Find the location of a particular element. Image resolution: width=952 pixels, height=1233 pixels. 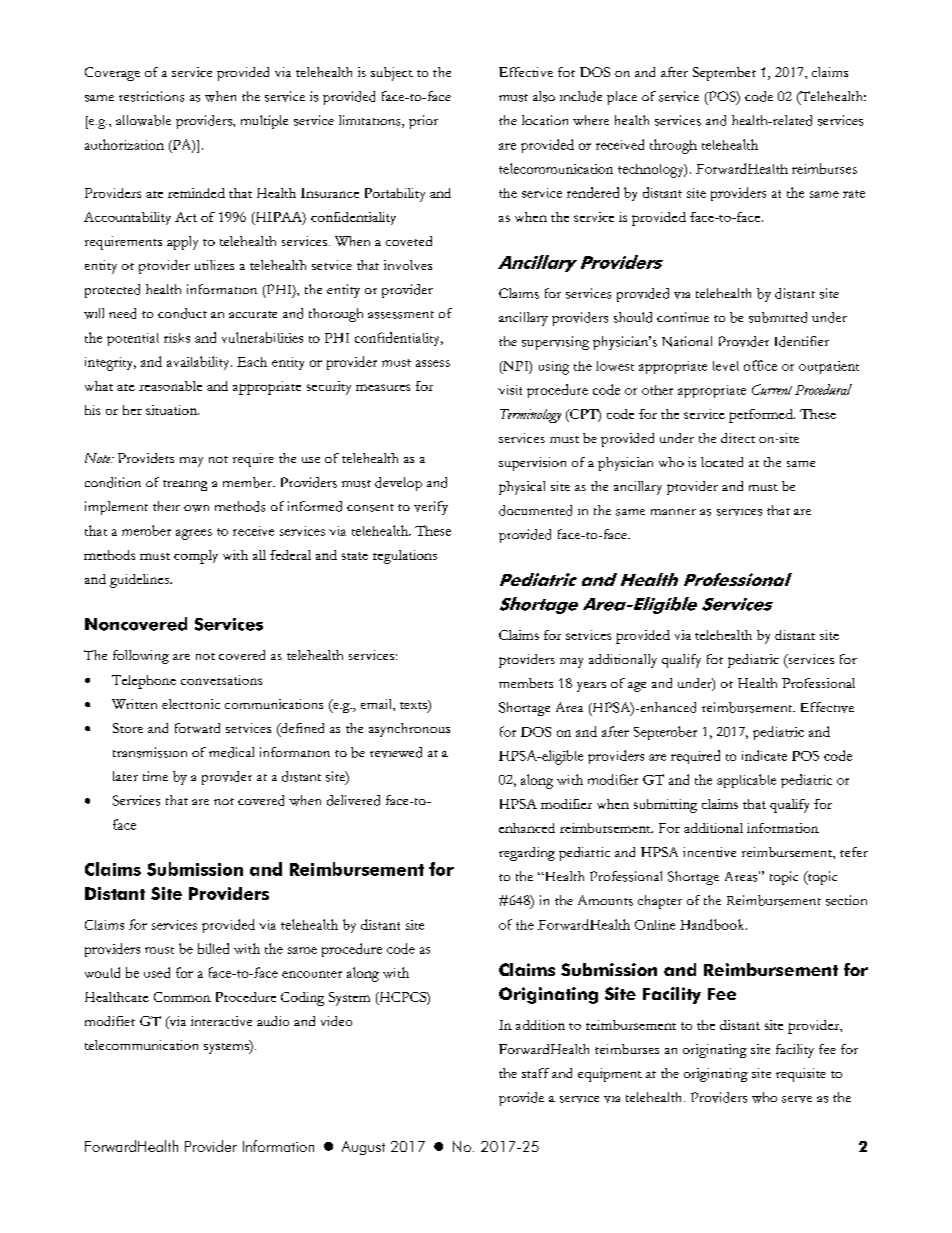

guidelines is located at coordinates (140, 581).
